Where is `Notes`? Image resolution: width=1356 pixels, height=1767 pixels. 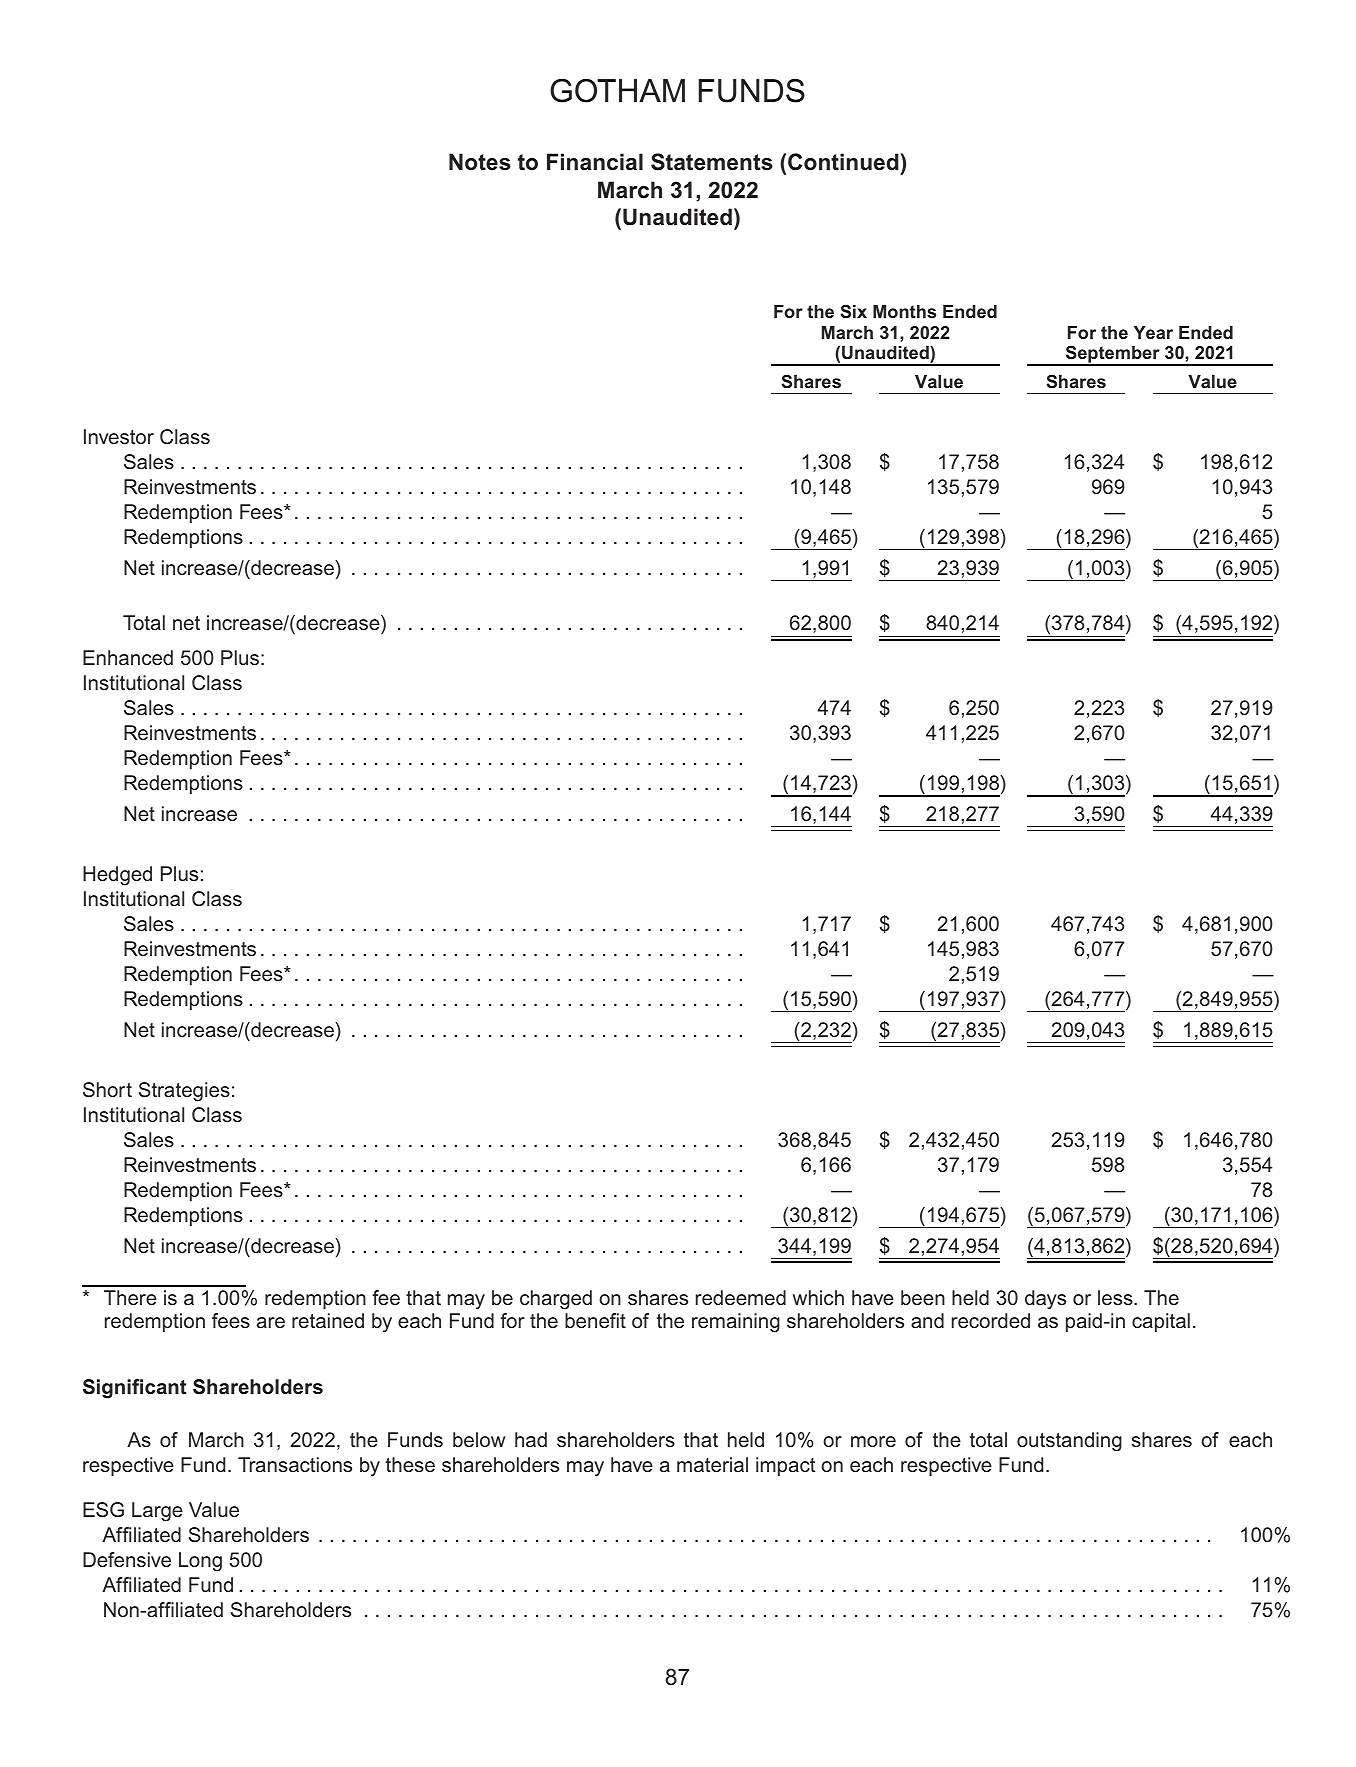 Notes is located at coordinates (480, 162).
